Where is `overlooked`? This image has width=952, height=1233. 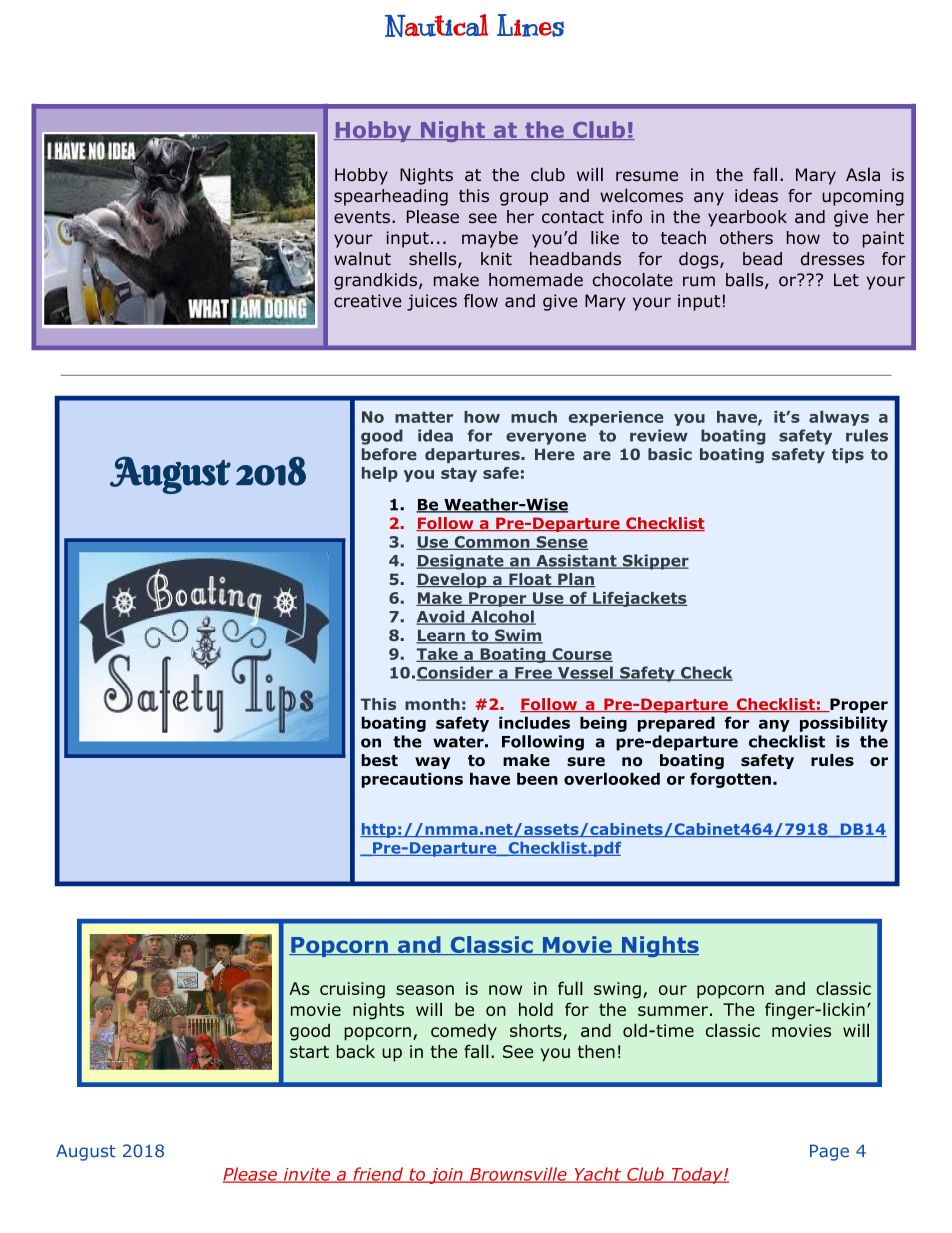 overlooked is located at coordinates (612, 778).
